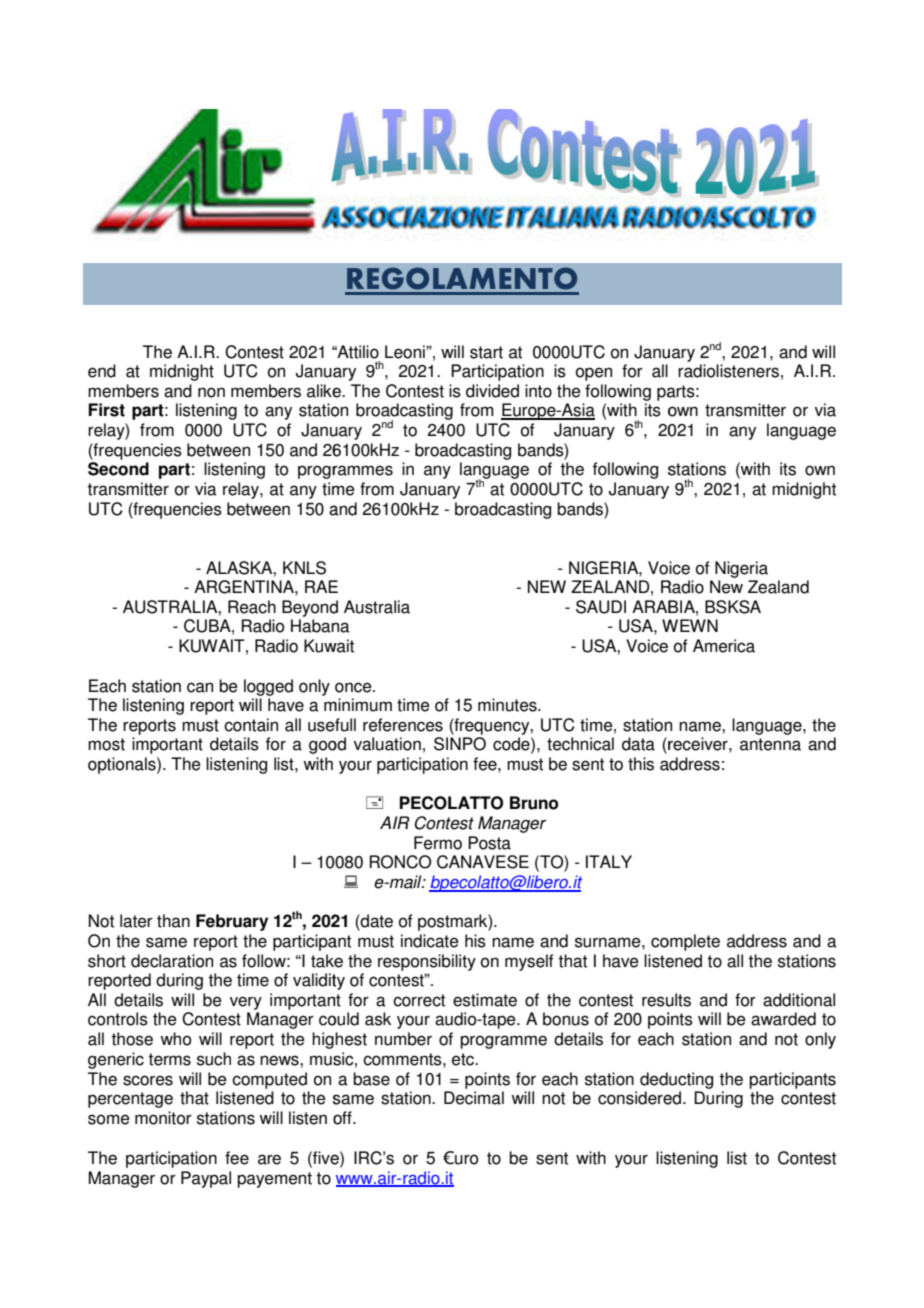 This screenshot has width=924, height=1308. I want to click on ITALY, so click(609, 861).
